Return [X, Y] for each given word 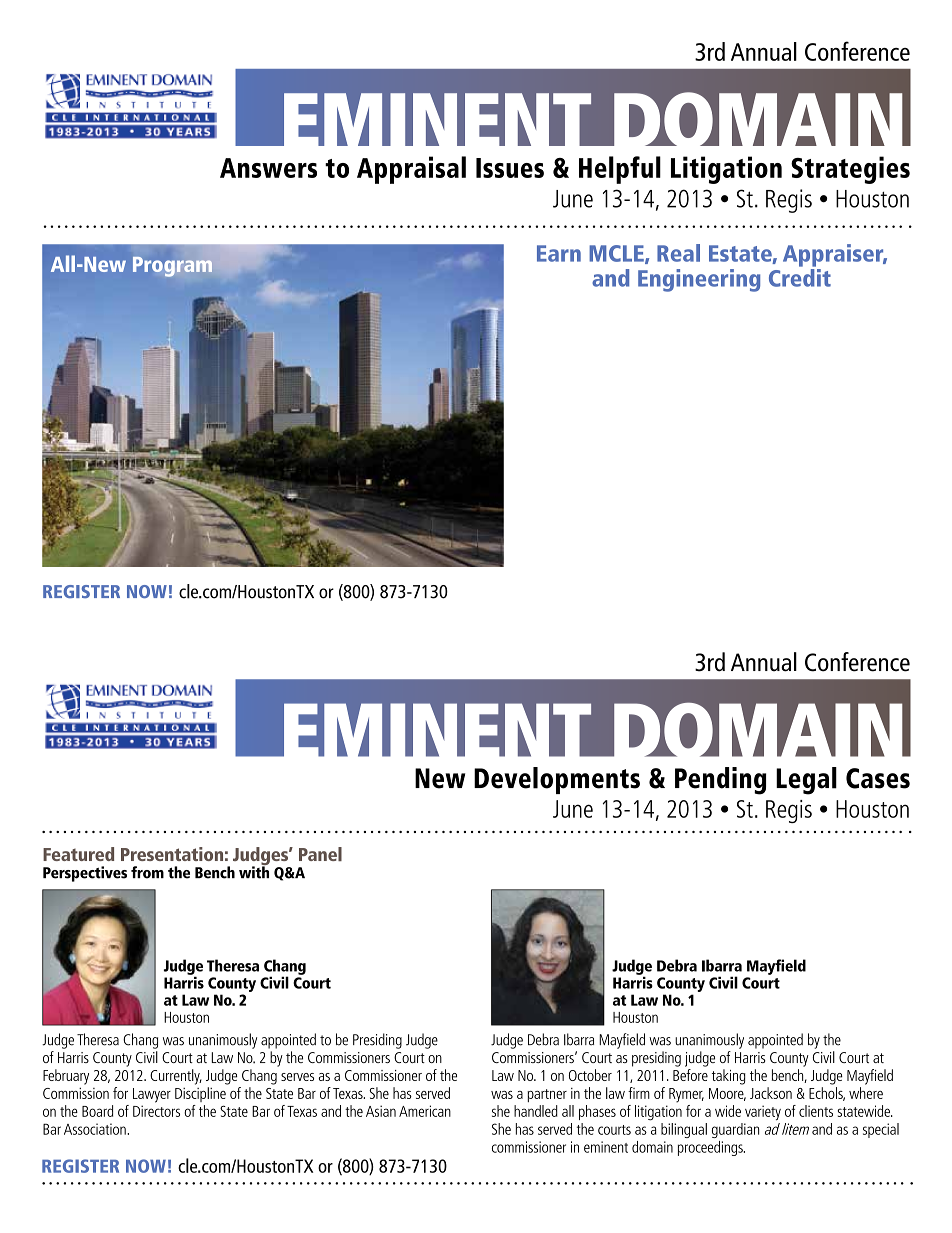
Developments [557, 780]
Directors [156, 1111]
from [147, 872]
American [425, 1111]
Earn [559, 253]
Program [172, 267]
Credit [800, 278]
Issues [510, 168]
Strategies [850, 170]
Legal [806, 781]
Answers [268, 168]
